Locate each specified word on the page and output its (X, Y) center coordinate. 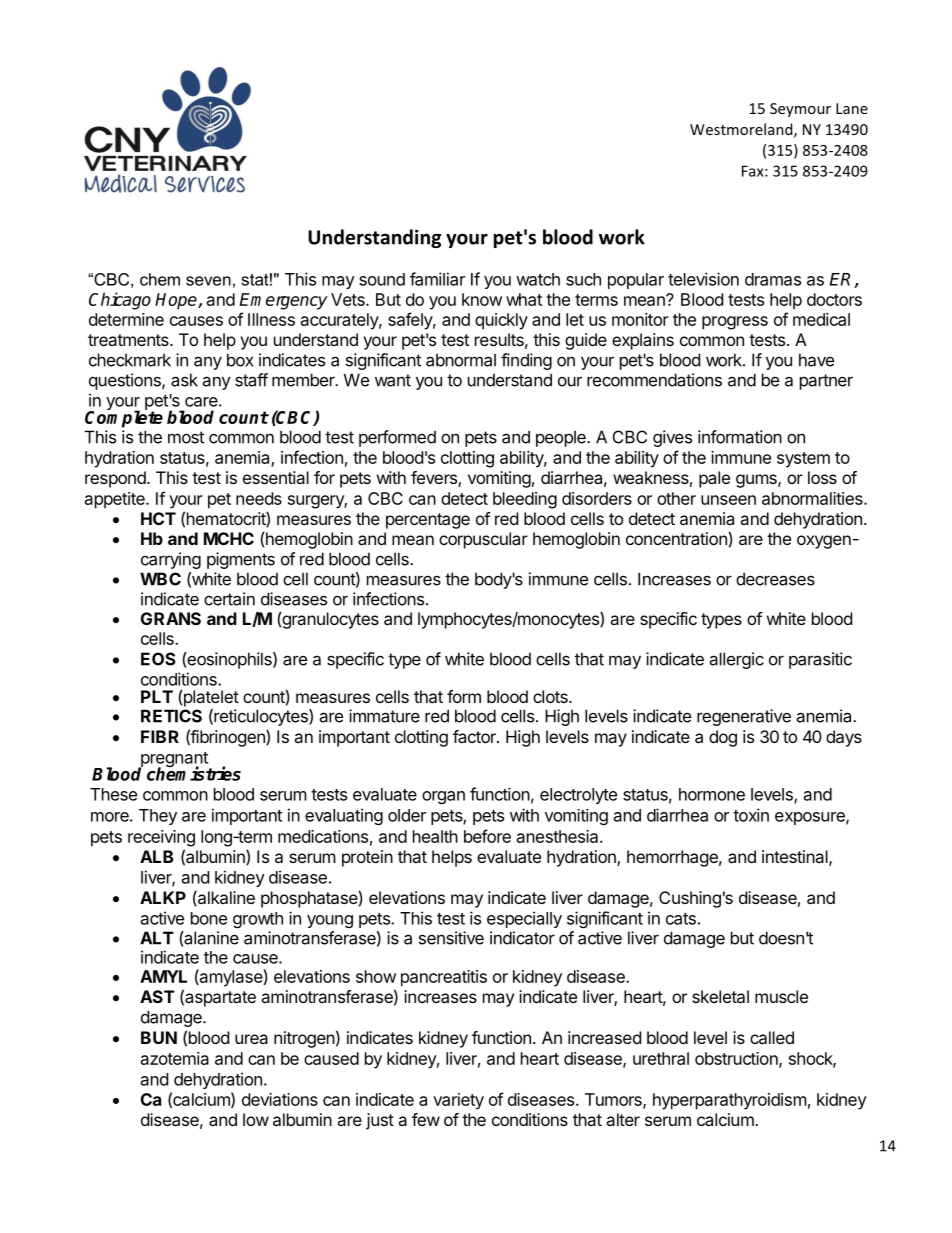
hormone (712, 794)
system (803, 460)
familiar (437, 279)
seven (208, 281)
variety (458, 1101)
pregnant (174, 761)
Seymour (800, 110)
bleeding (525, 500)
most (186, 437)
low (256, 1119)
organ (443, 797)
